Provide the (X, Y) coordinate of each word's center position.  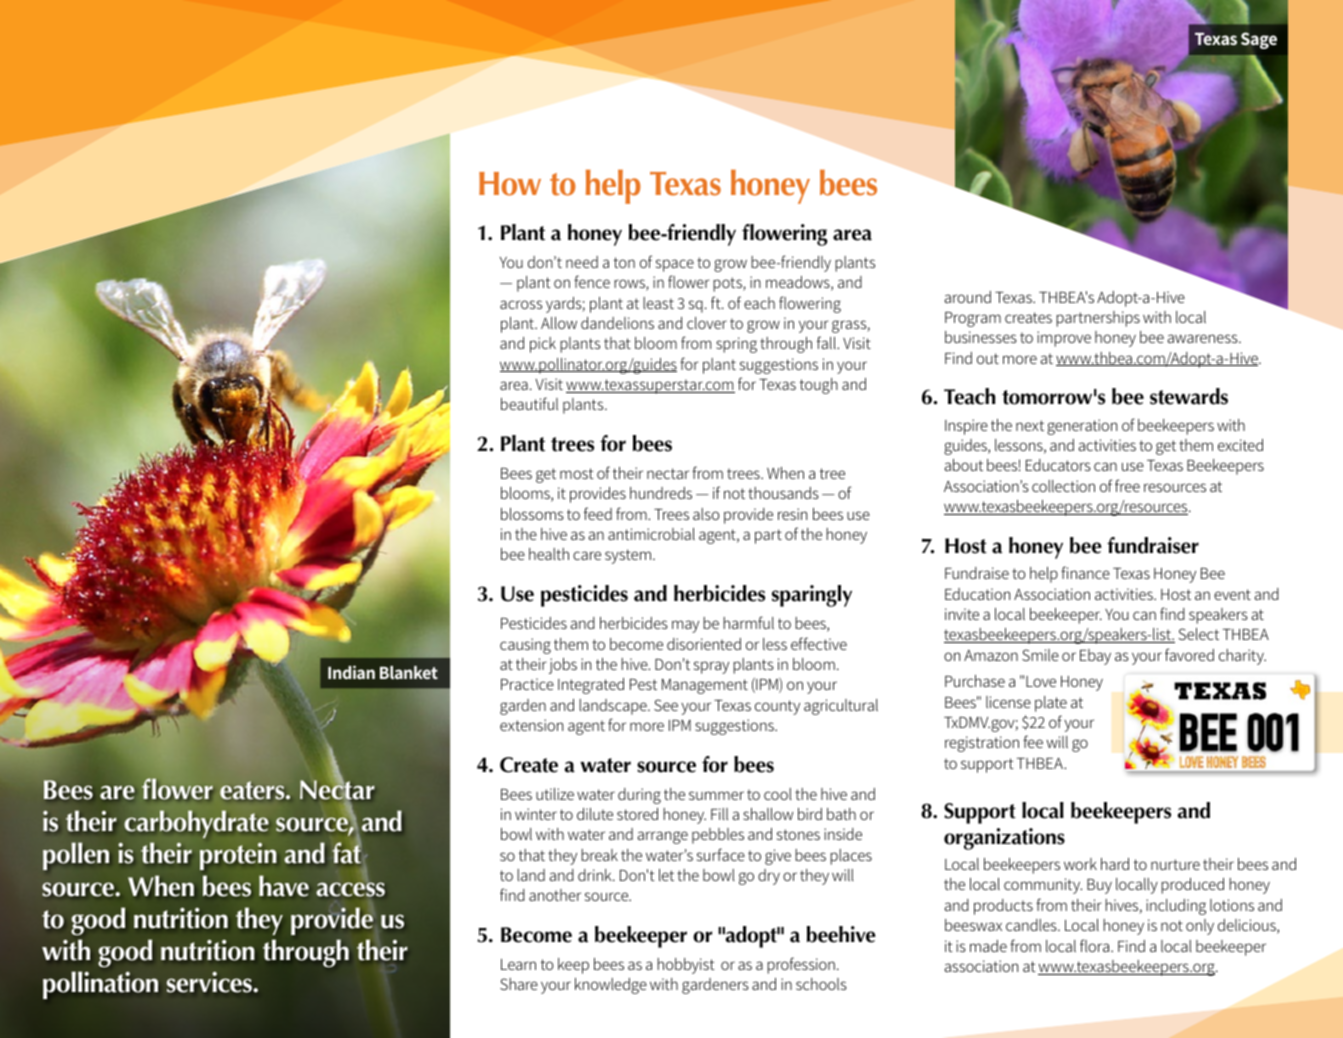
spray (711, 667)
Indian (351, 672)
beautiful (529, 403)
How (510, 184)
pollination (100, 985)
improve (1064, 339)
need (582, 262)
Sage (1259, 40)
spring (736, 345)
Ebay (1095, 657)
